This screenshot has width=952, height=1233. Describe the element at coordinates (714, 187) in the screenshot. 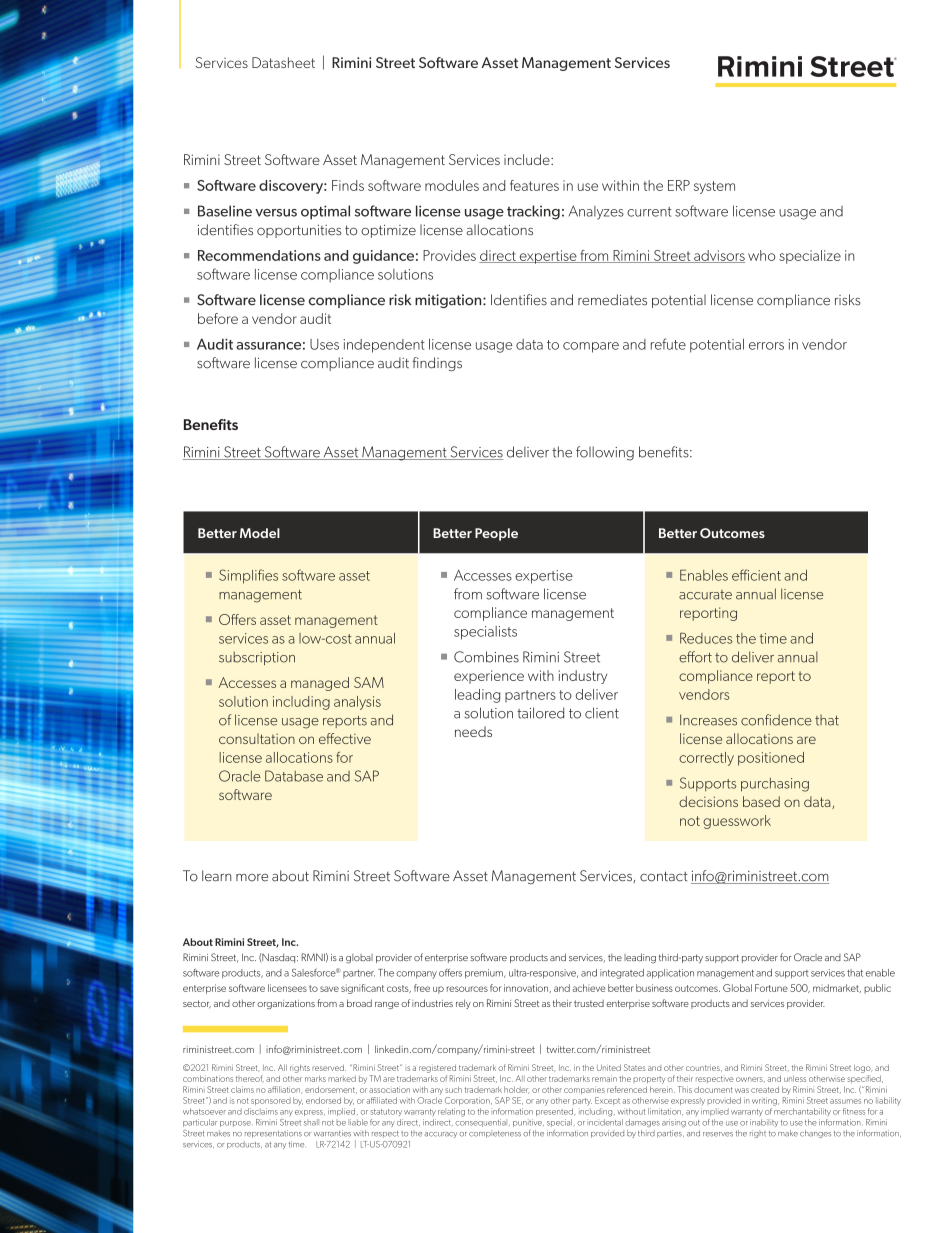

I see `system` at that location.
